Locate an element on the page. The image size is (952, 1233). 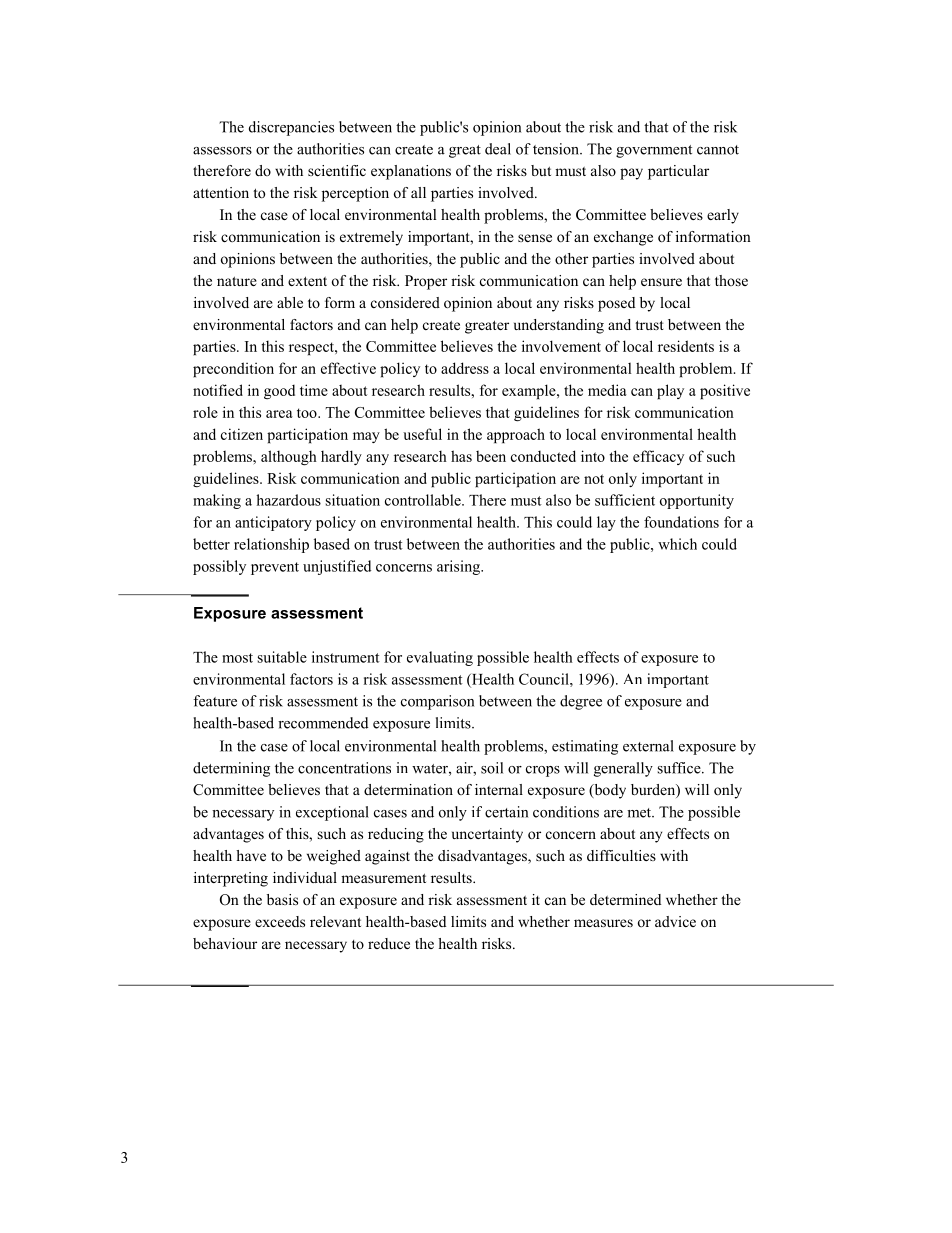
exceeds is located at coordinates (280, 921).
